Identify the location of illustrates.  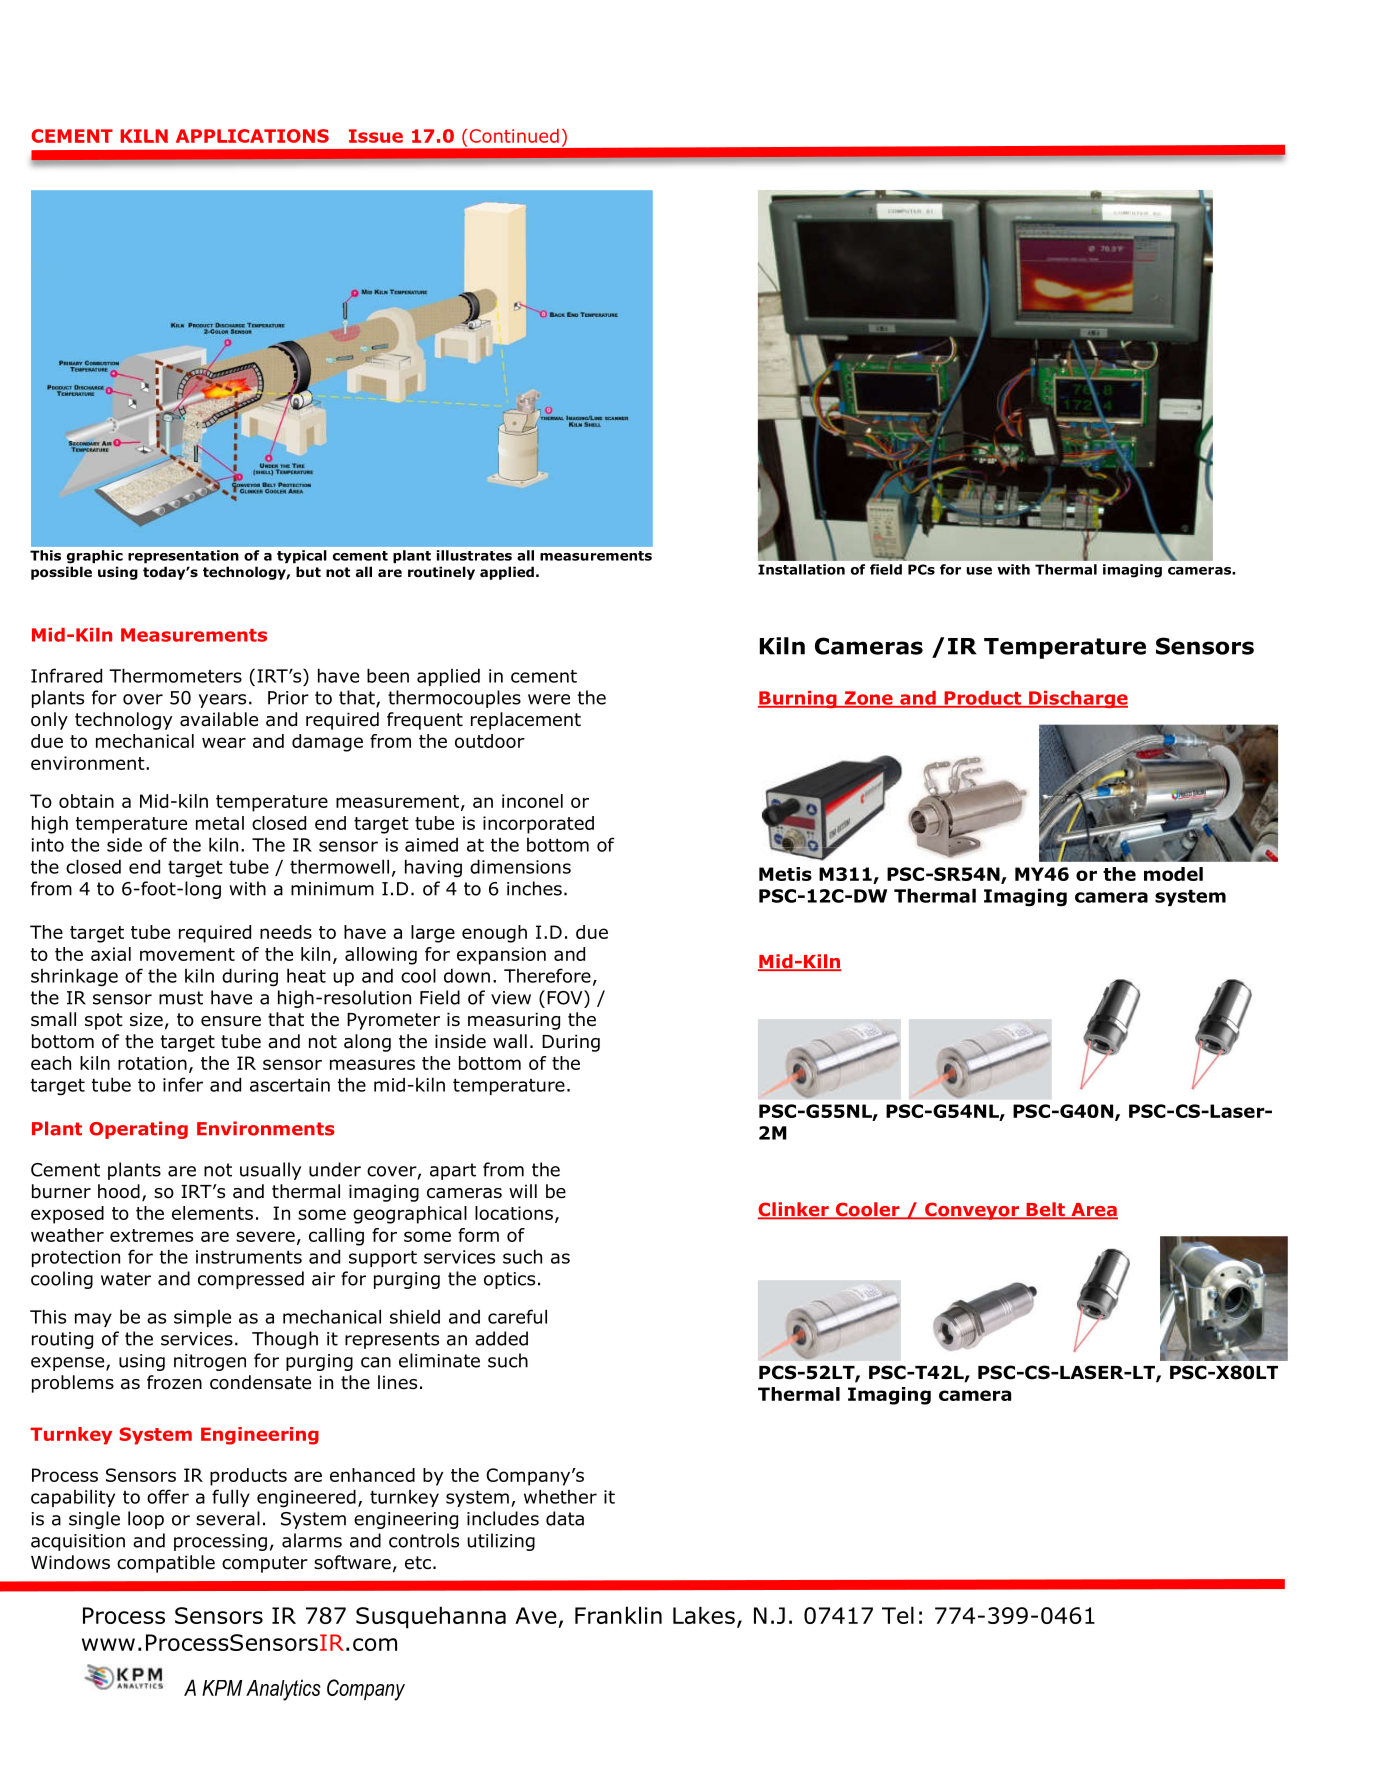
(474, 555).
